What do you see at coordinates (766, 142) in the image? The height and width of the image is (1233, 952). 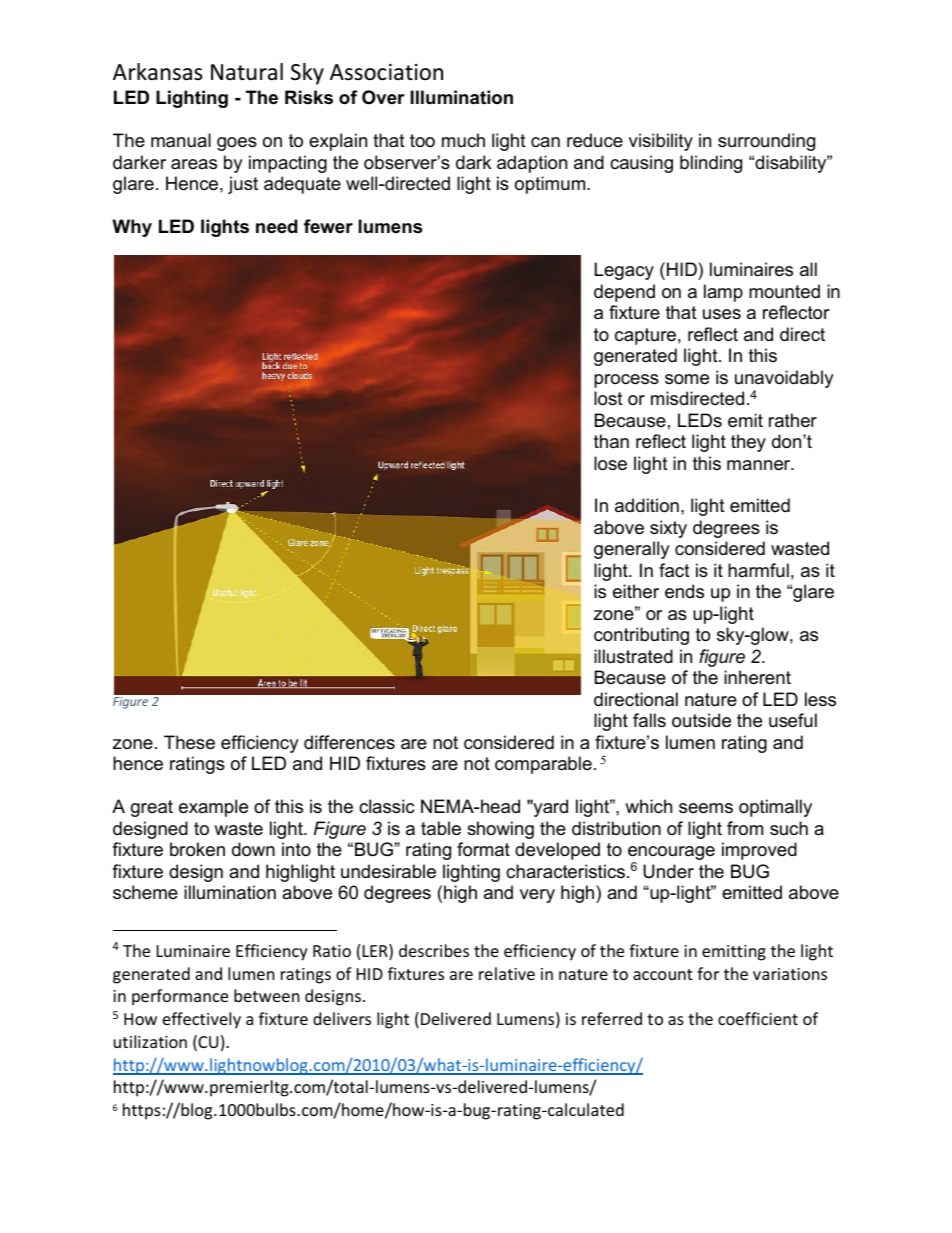 I see `surrounding` at bounding box center [766, 142].
